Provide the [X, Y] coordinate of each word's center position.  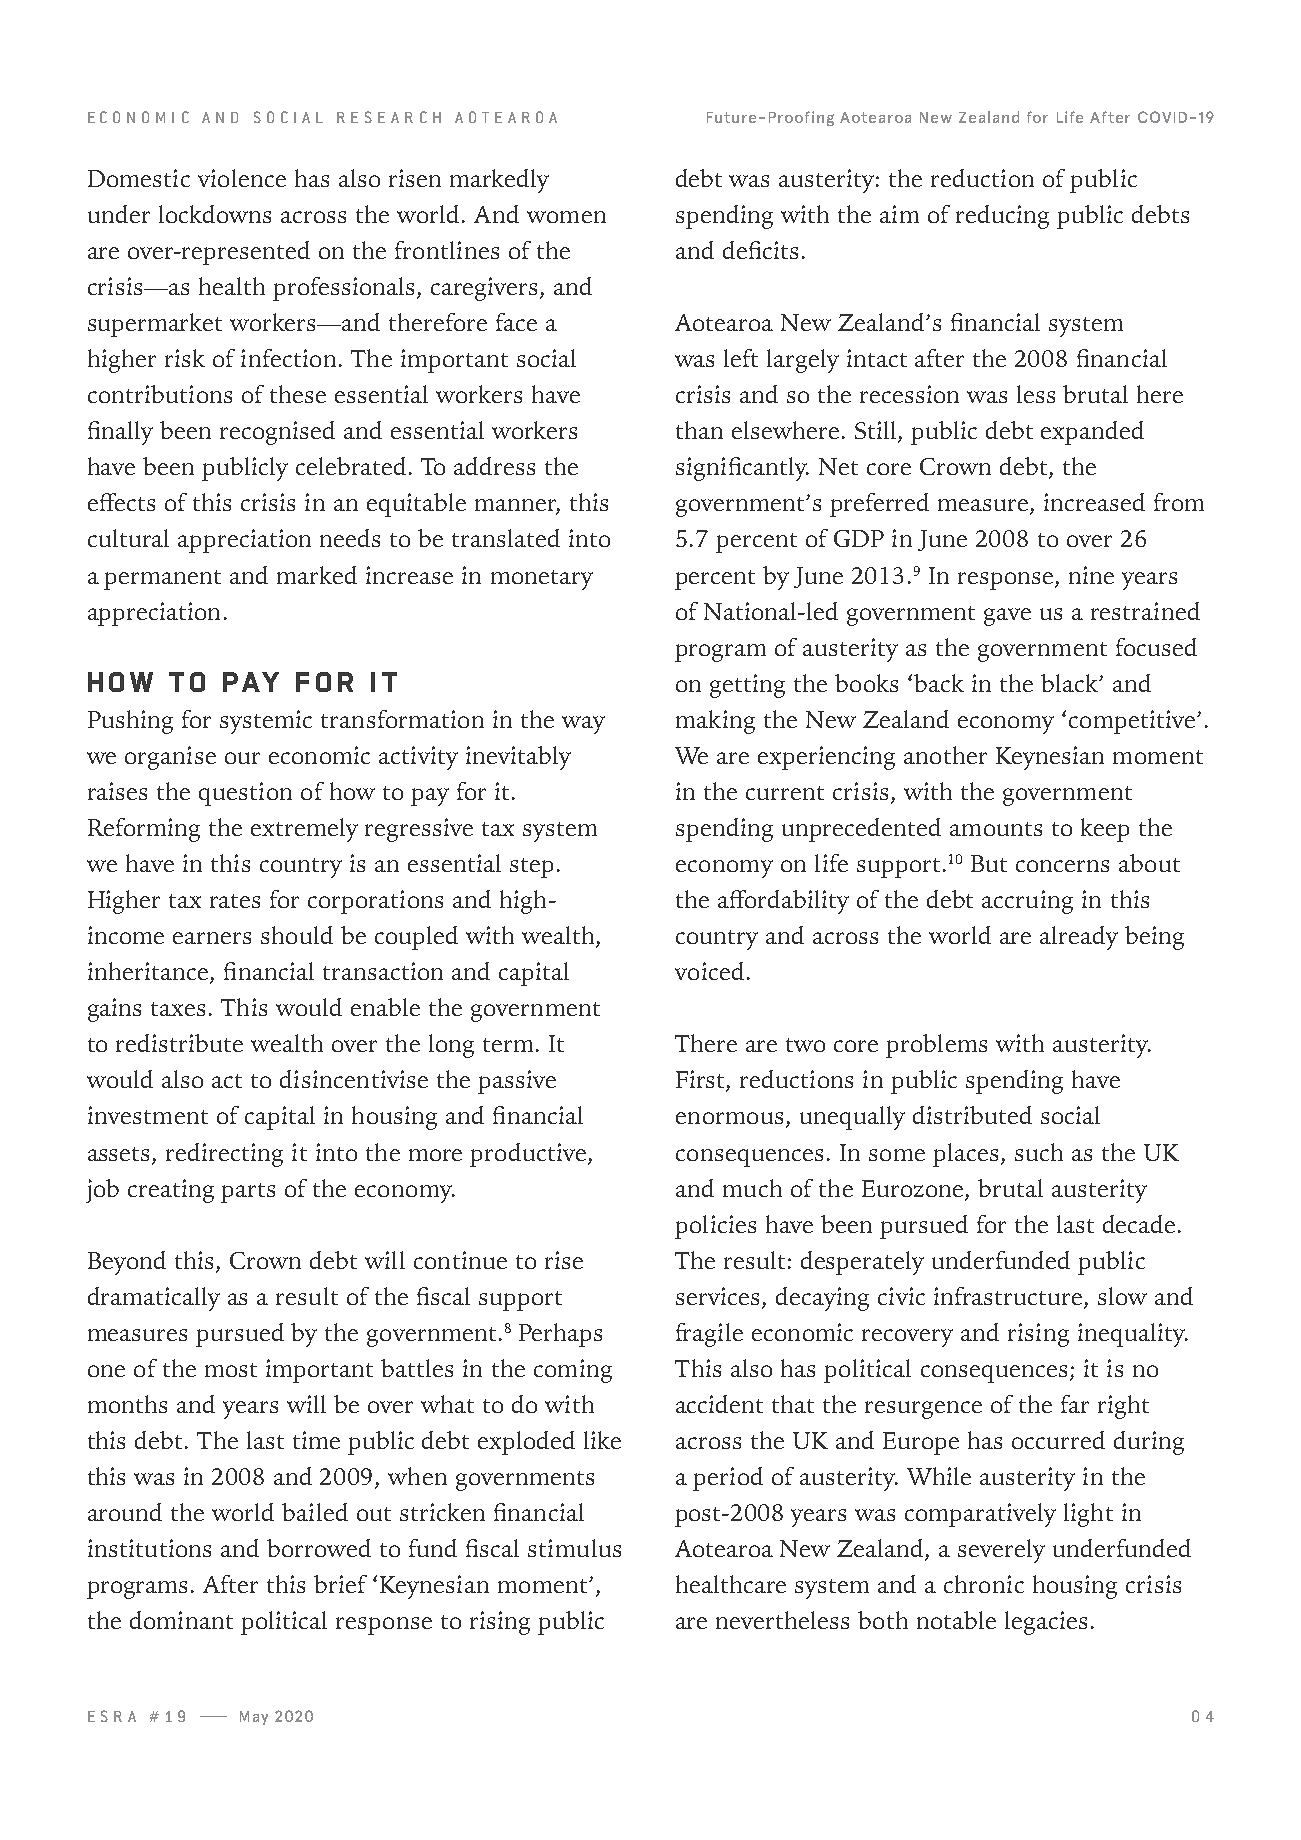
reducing [1002, 217]
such [1039, 1152]
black [1071, 683]
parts [248, 1193]
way [583, 725]
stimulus [574, 1548]
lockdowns [215, 214]
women [566, 217]
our [242, 758]
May [254, 1718]
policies [715, 1227]
